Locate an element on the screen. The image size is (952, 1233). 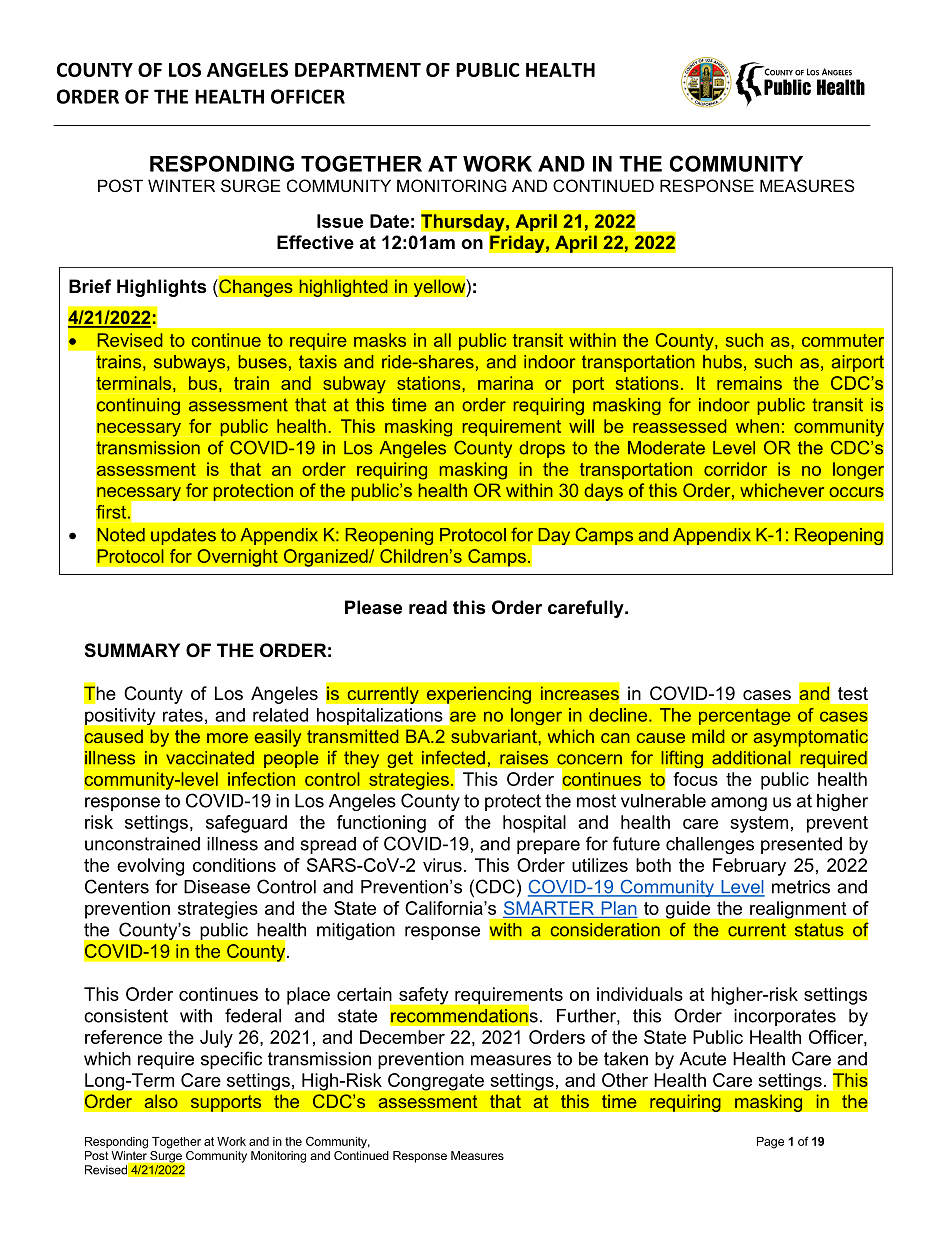
also is located at coordinates (161, 1101).
